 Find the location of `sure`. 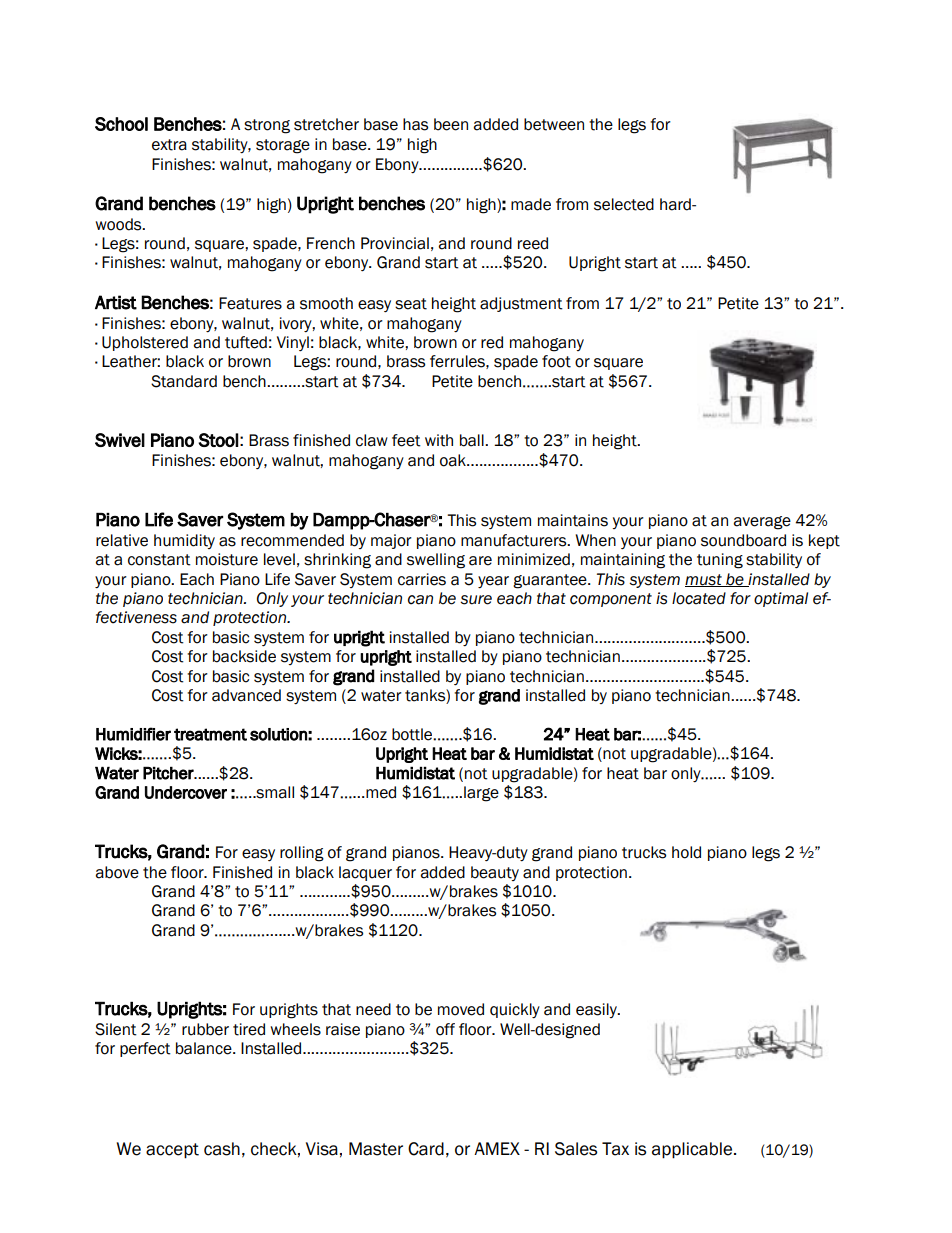

sure is located at coordinates (476, 600).
